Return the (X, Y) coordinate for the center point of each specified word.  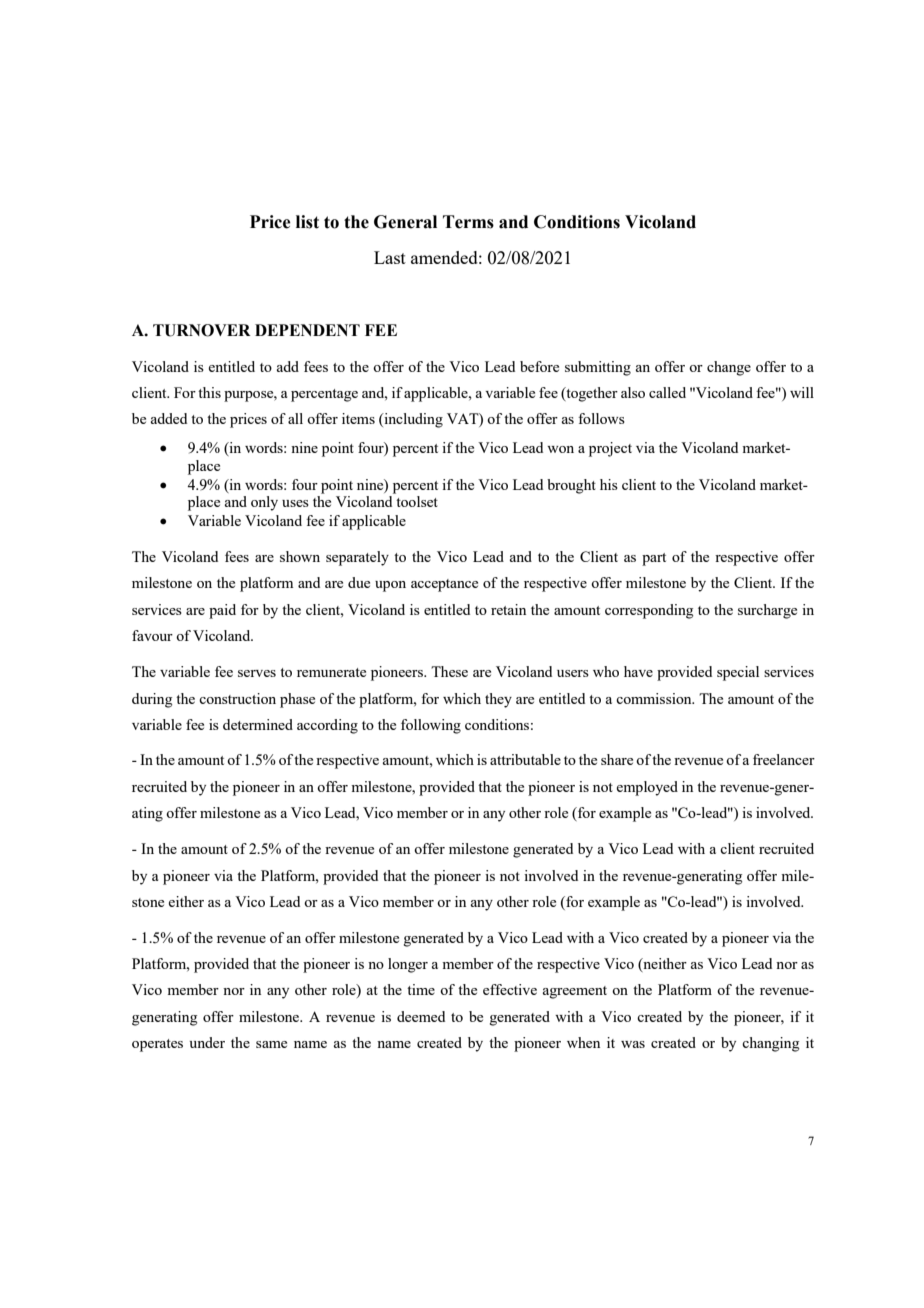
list (307, 222)
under (207, 1042)
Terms (468, 222)
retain (508, 609)
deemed (421, 1016)
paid (222, 611)
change (729, 368)
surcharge (767, 611)
